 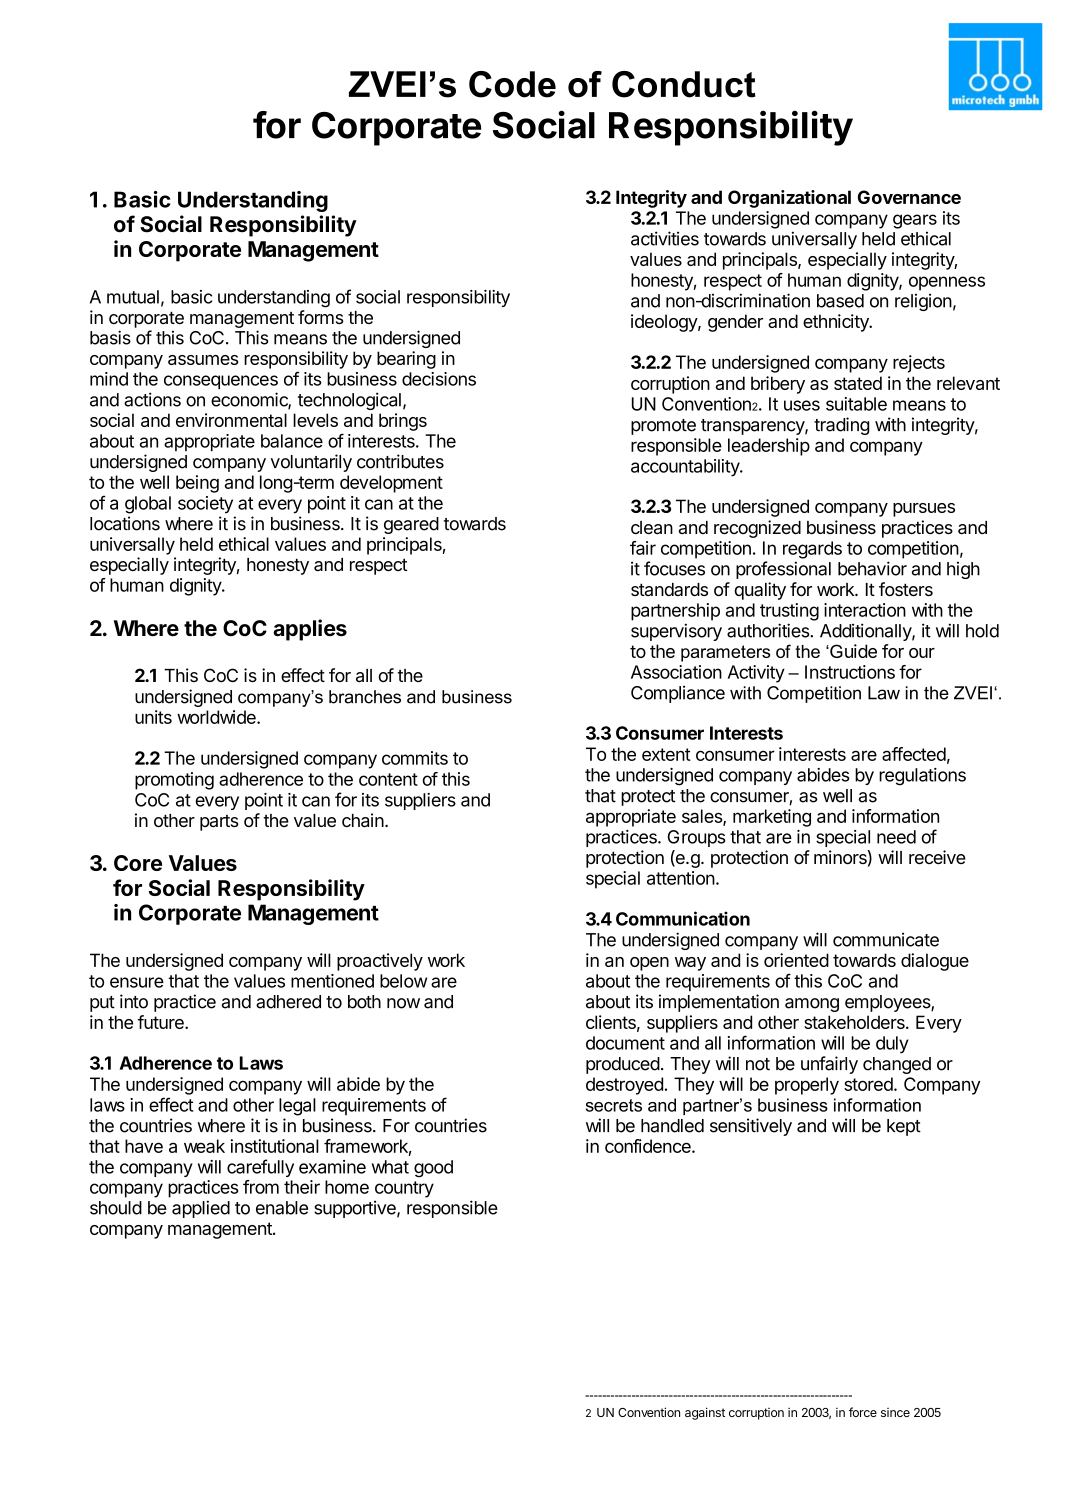 I want to click on mutual, so click(x=133, y=297).
